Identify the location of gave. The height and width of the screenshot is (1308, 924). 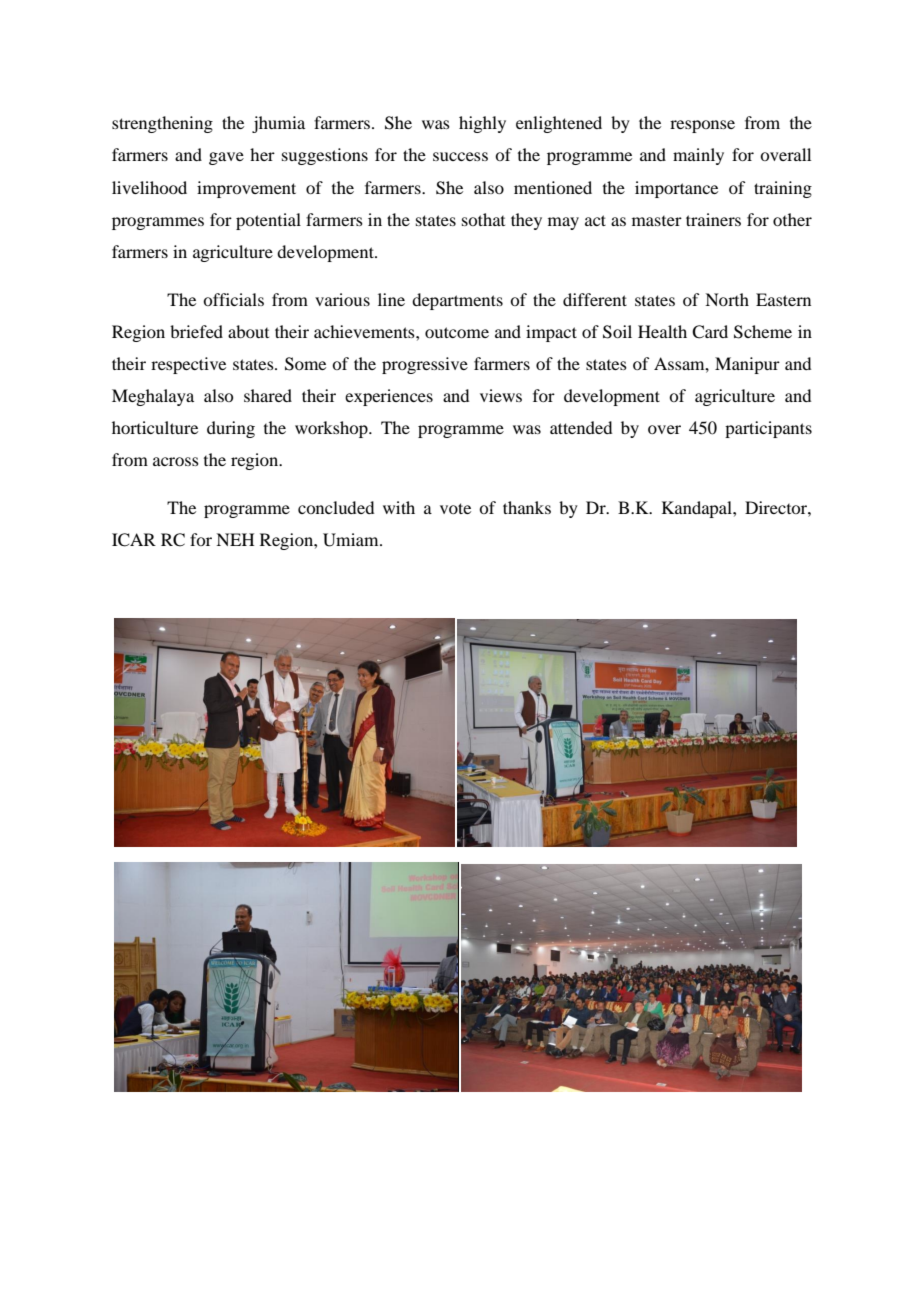
(226, 158).
